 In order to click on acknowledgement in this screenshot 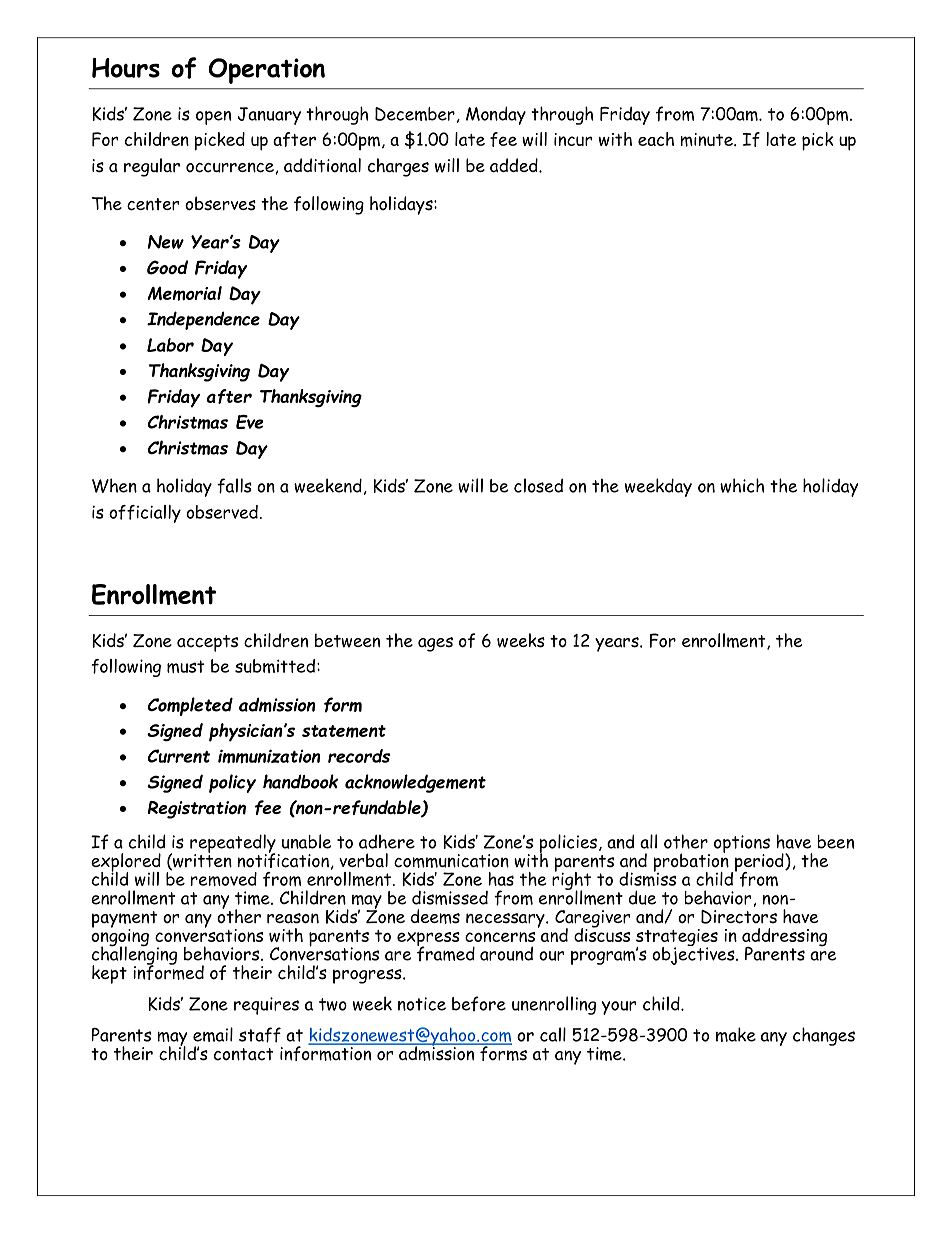, I will do `click(415, 783)`.
